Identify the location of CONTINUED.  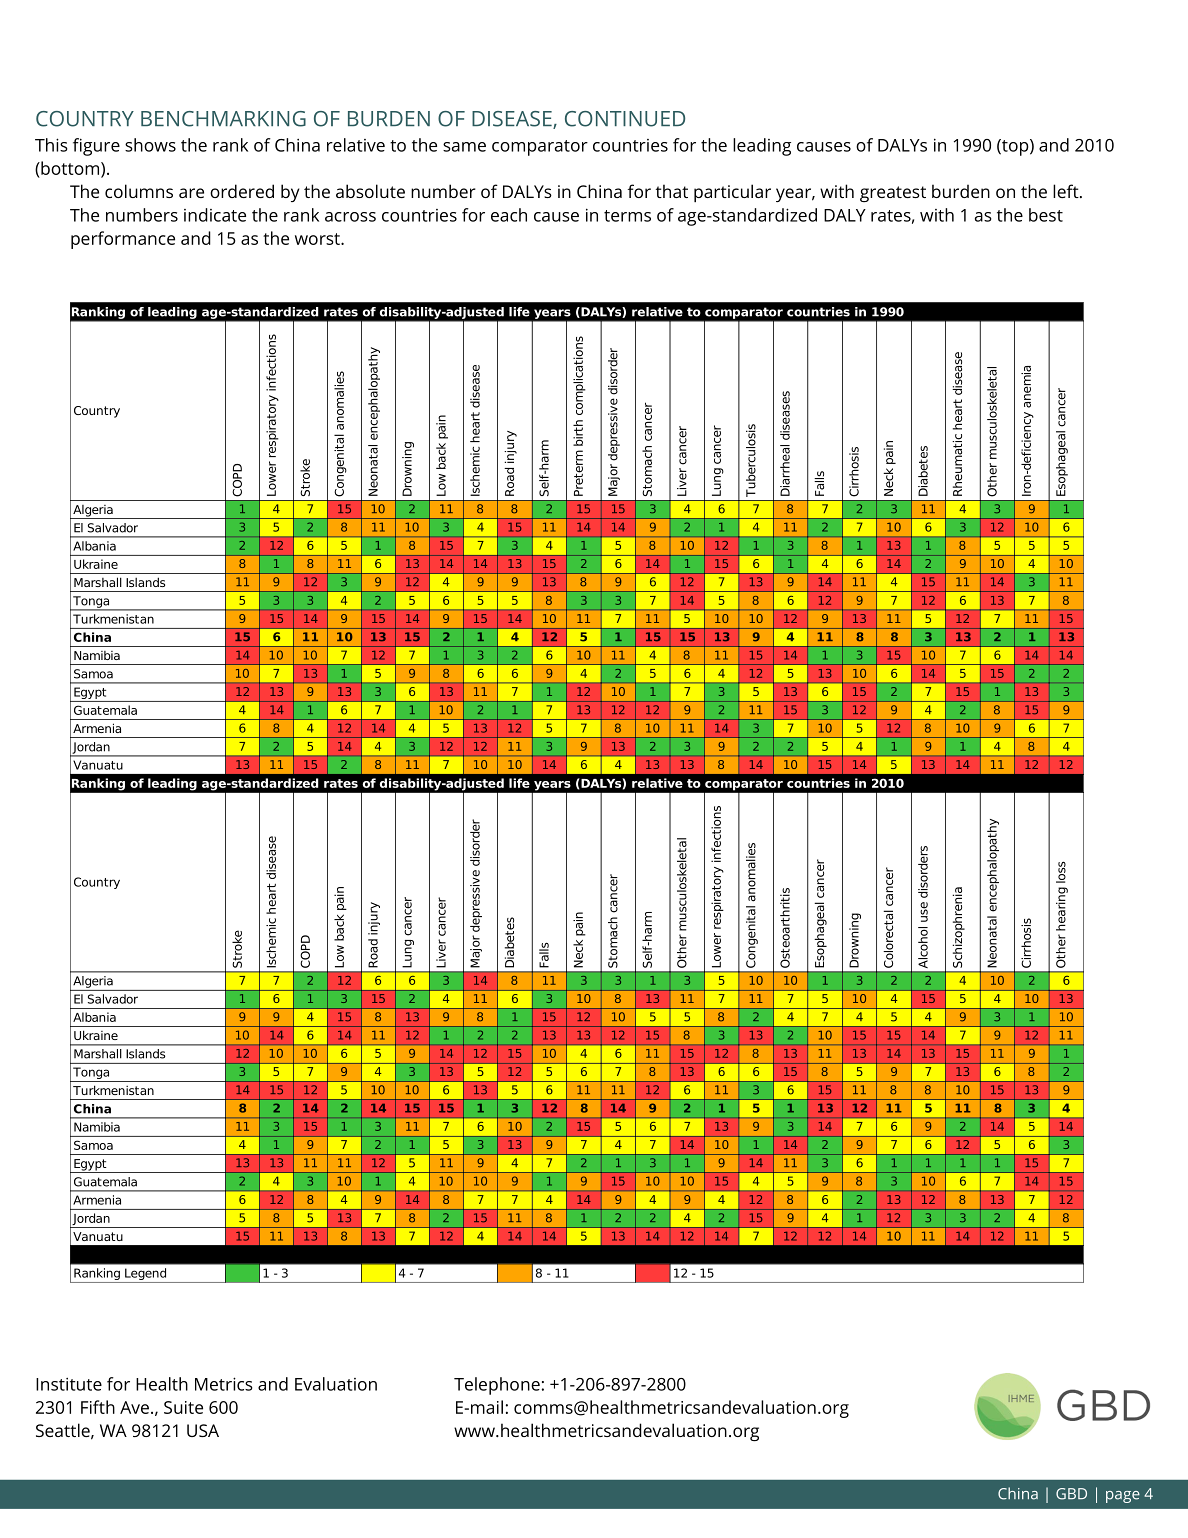
(625, 119).
